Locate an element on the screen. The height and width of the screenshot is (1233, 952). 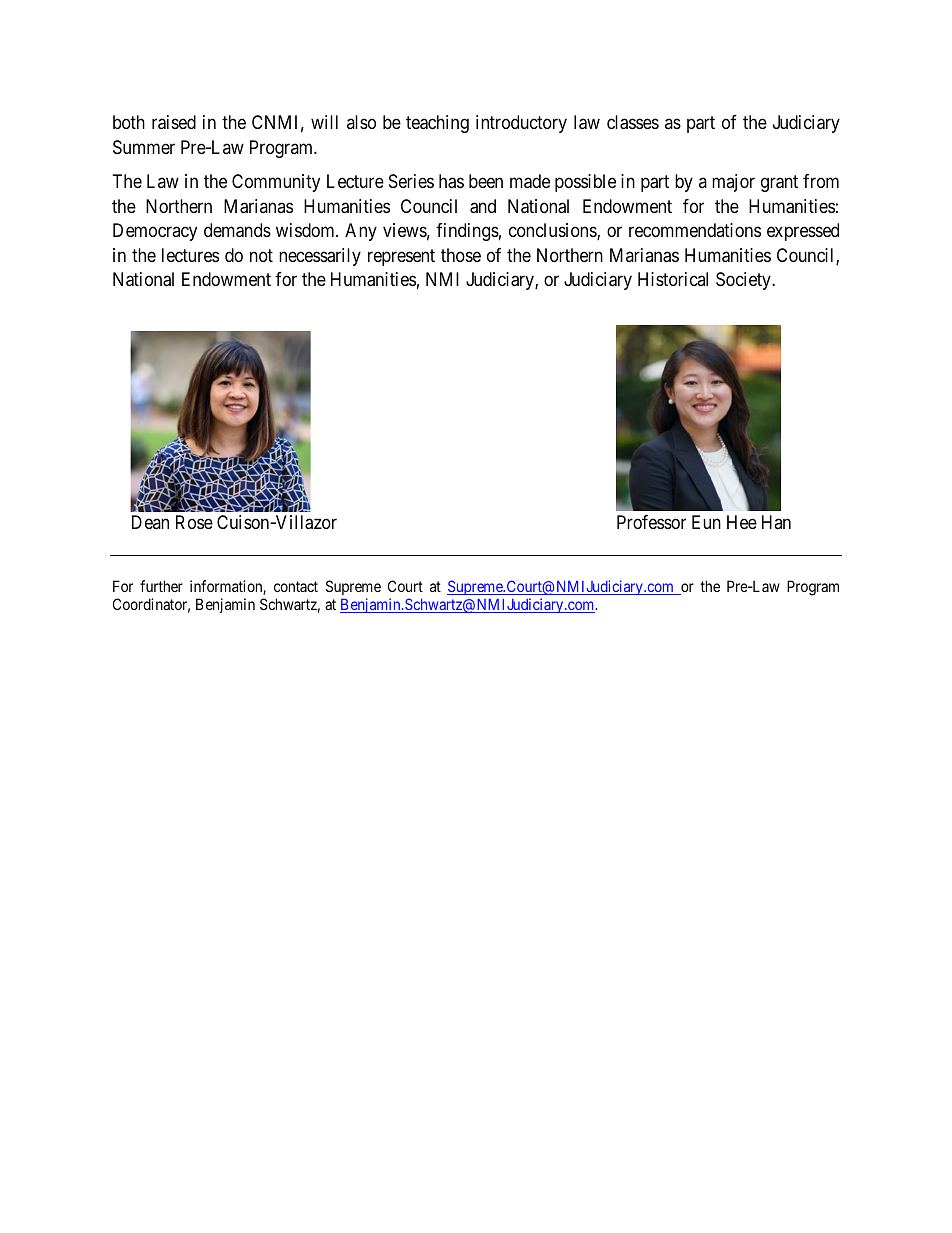
not is located at coordinates (261, 255).
